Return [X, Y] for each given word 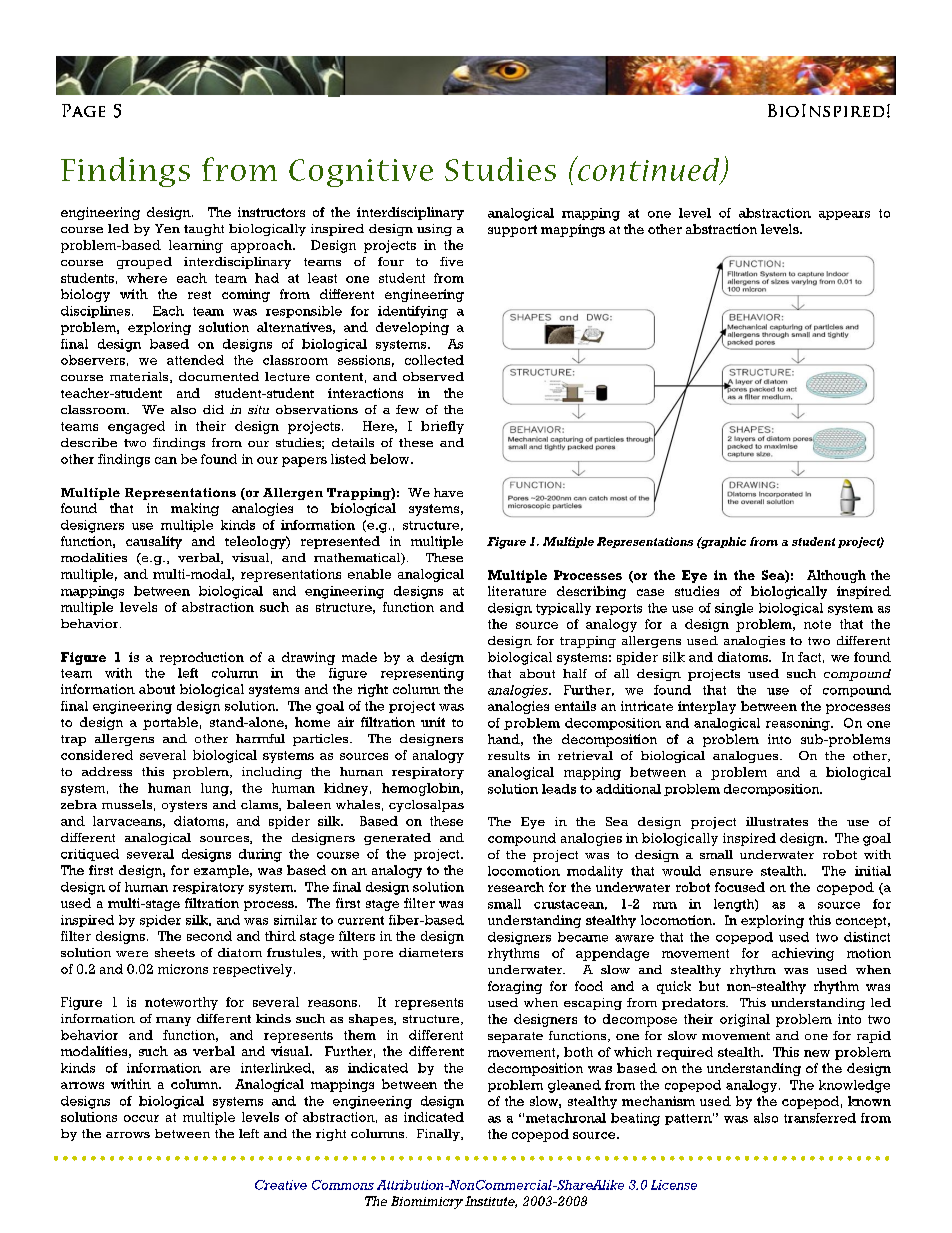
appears [844, 215]
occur [141, 1118]
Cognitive [361, 173]
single [734, 609]
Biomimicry [427, 1202]
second [209, 936]
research [516, 887]
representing [422, 674]
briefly [442, 427]
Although [836, 576]
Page [83, 110]
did [213, 409]
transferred [820, 1118]
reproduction [202, 658]
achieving [803, 954]
